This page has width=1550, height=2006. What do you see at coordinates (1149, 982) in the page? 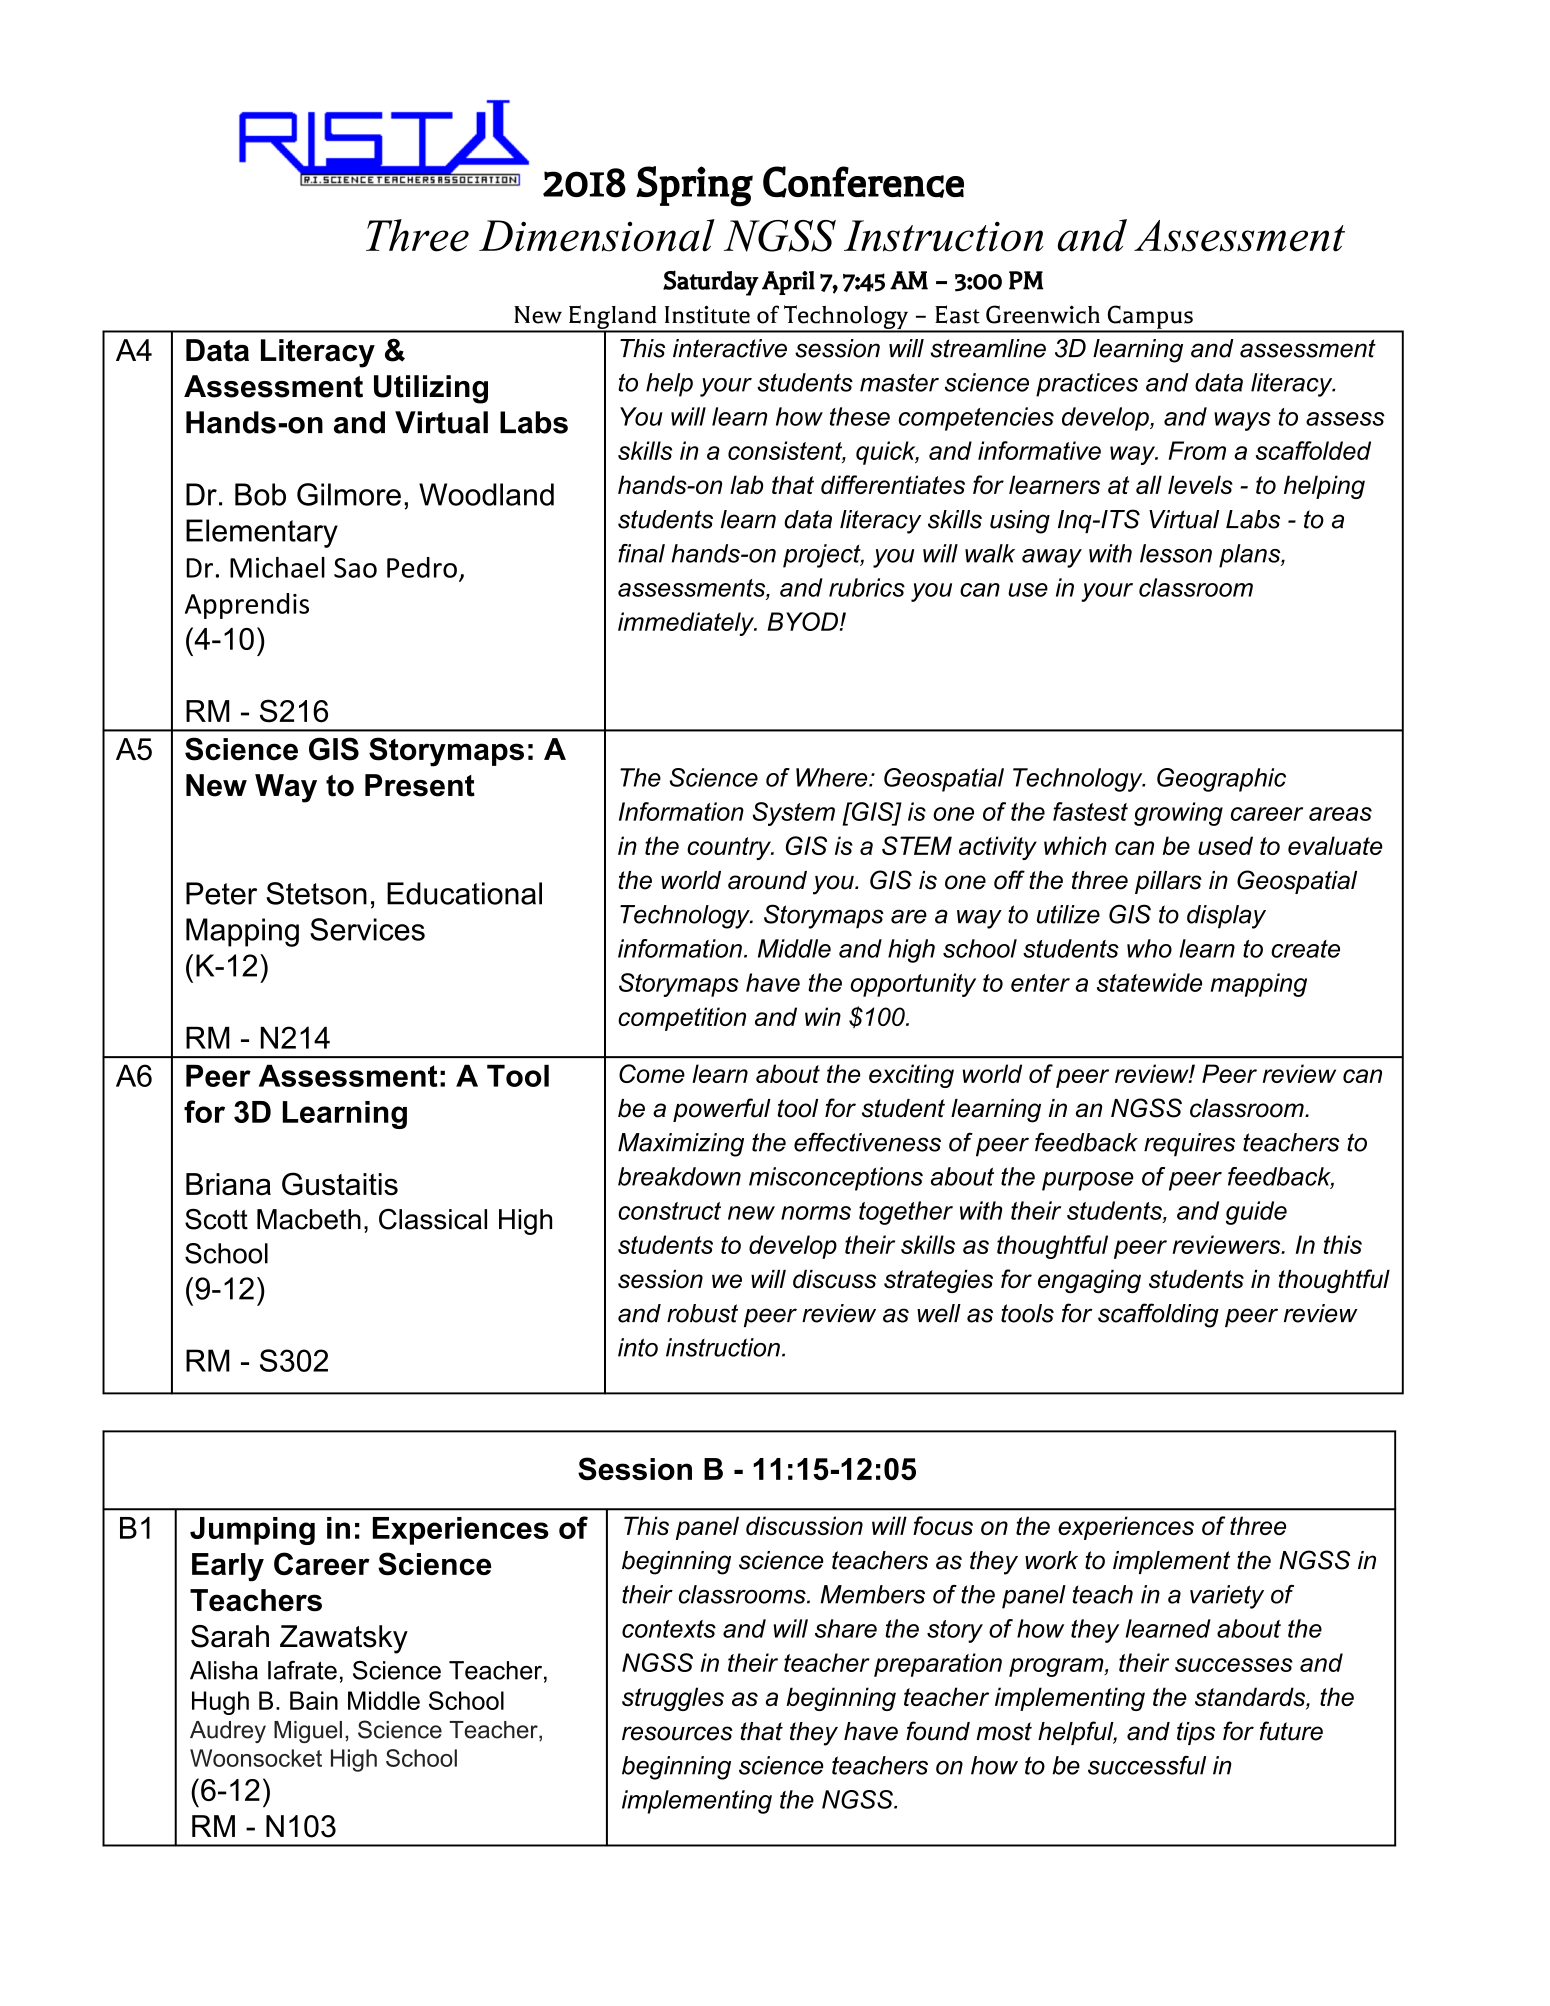
I see `statewide` at bounding box center [1149, 982].
